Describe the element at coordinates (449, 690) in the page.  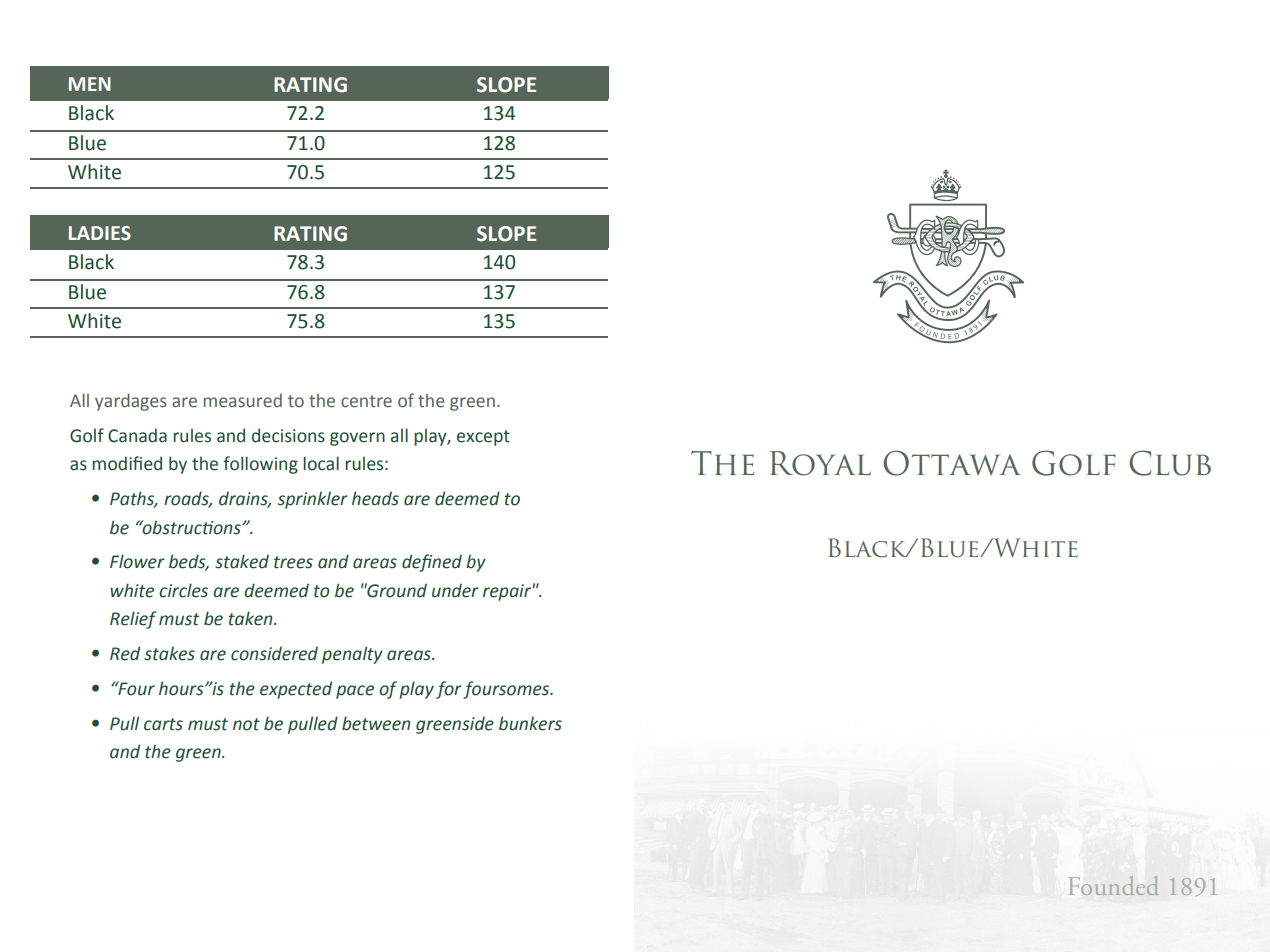
I see `for` at that location.
